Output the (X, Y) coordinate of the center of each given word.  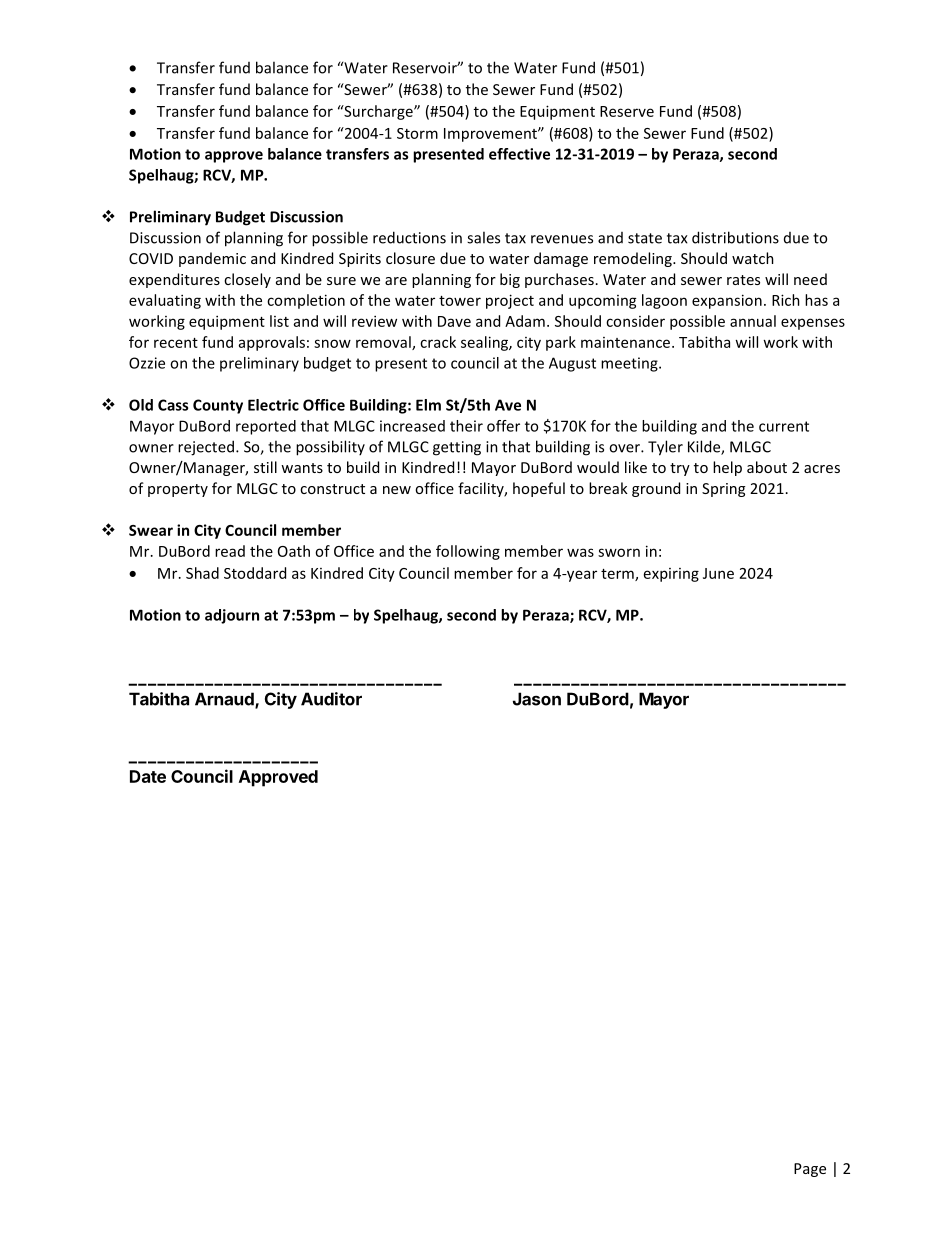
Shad (202, 573)
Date (148, 776)
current (784, 426)
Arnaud (225, 700)
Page (810, 1170)
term (618, 575)
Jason (537, 699)
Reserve (627, 111)
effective (519, 154)
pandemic (212, 259)
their (466, 426)
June (718, 573)
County (218, 406)
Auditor (331, 699)
